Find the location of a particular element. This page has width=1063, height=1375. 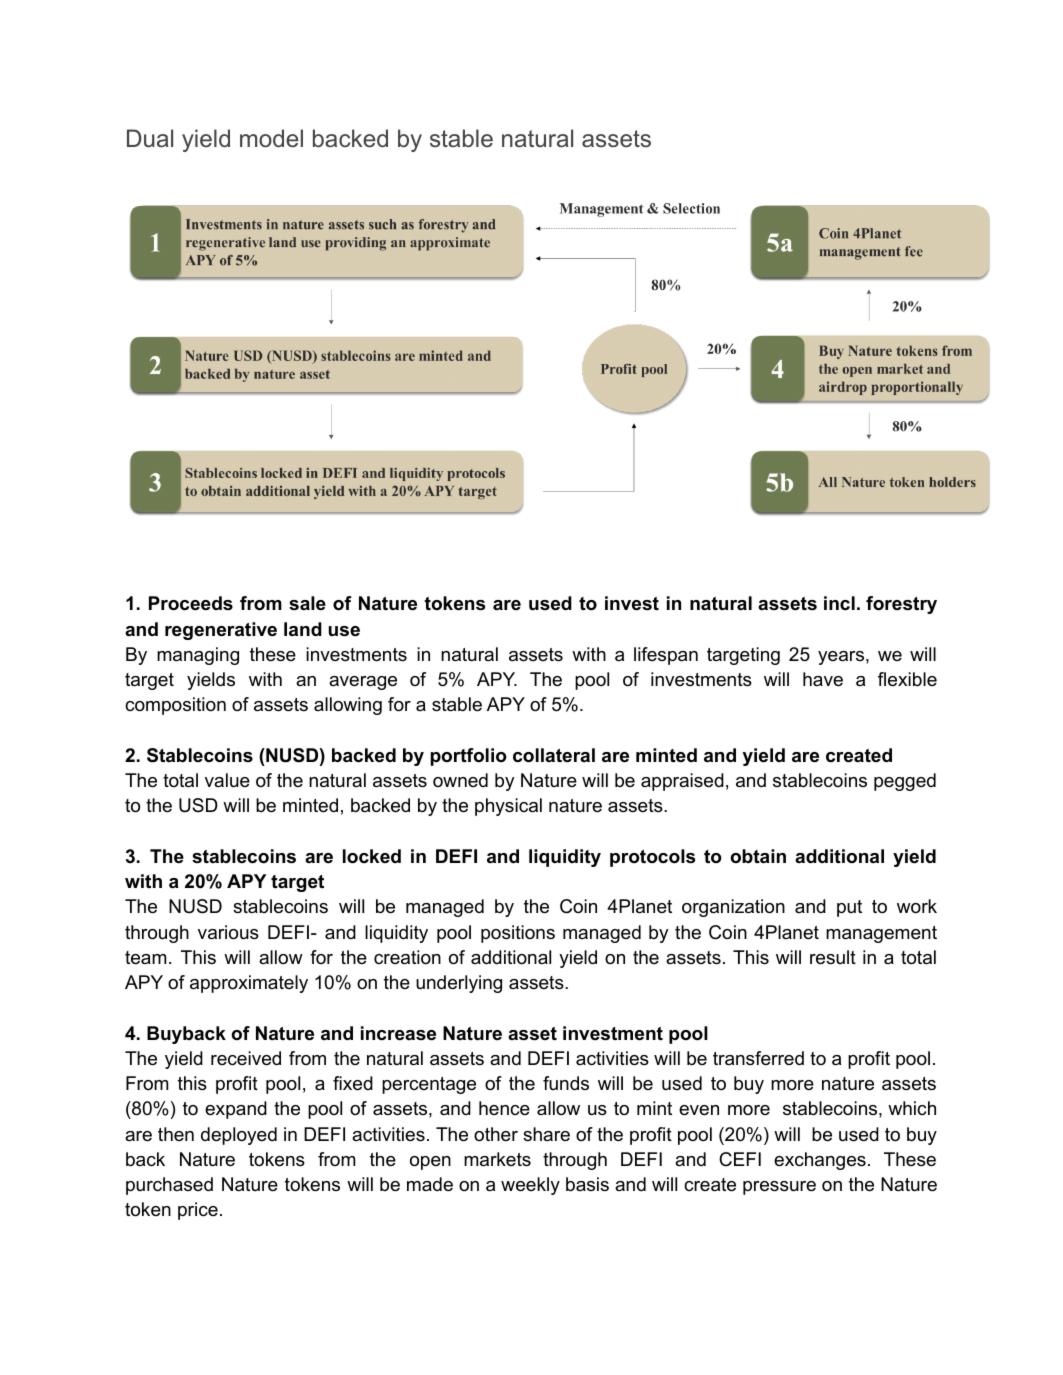

value is located at coordinates (227, 780).
